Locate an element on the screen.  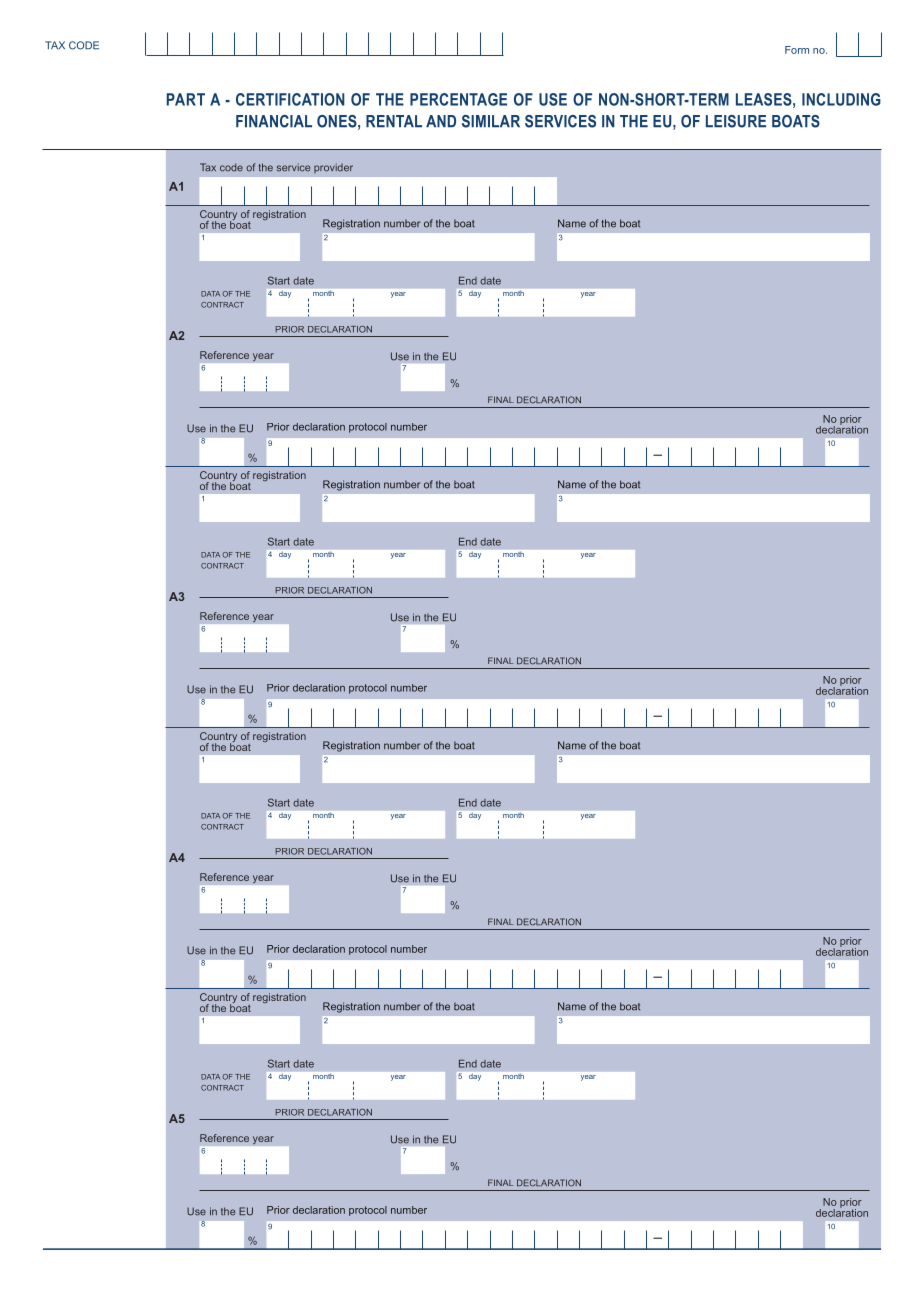
PERCENTAGE is located at coordinates (458, 99).
